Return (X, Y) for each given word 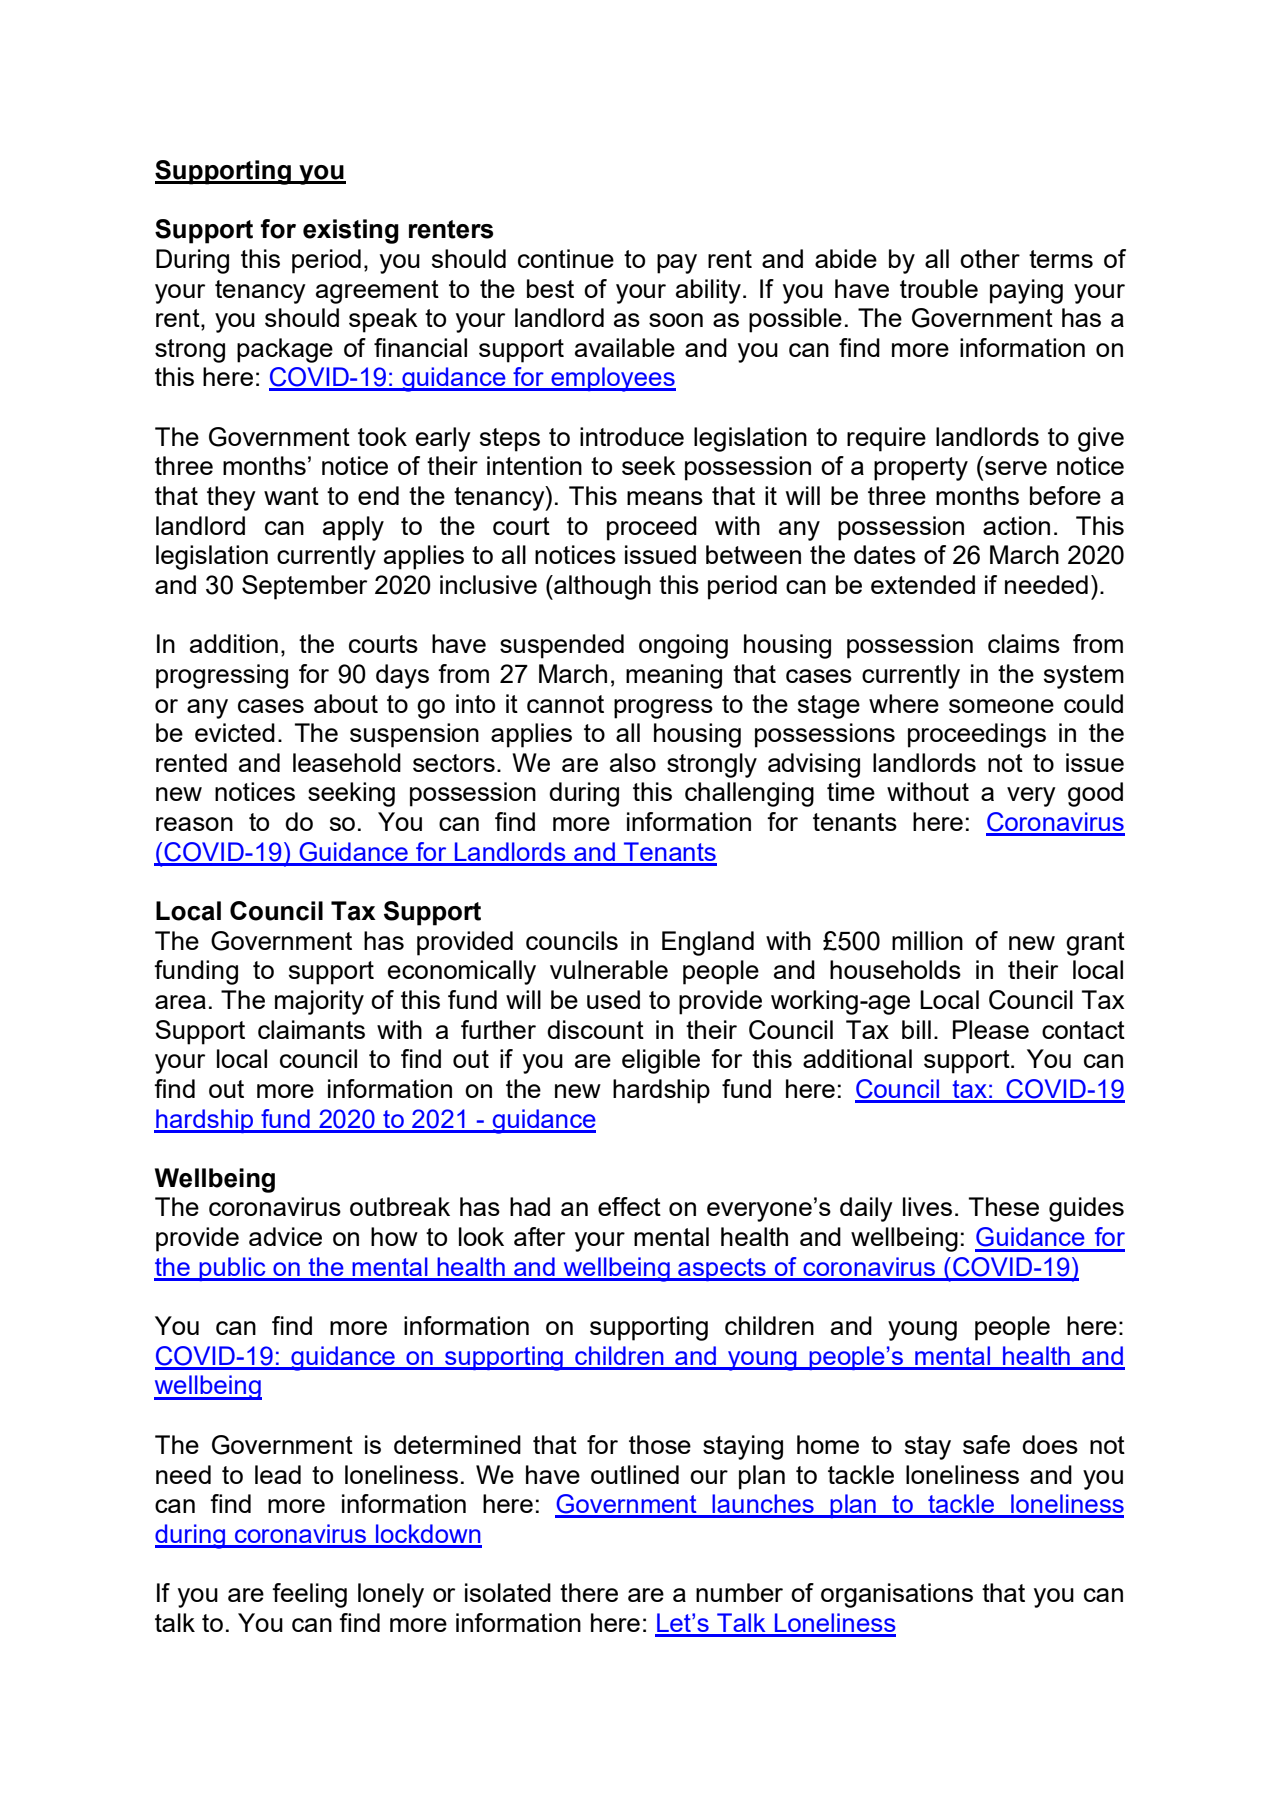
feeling (309, 1595)
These (1004, 1206)
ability (708, 291)
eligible (661, 1061)
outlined (635, 1474)
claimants (311, 1029)
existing (351, 231)
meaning (674, 676)
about (346, 703)
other (990, 258)
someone (1001, 706)
